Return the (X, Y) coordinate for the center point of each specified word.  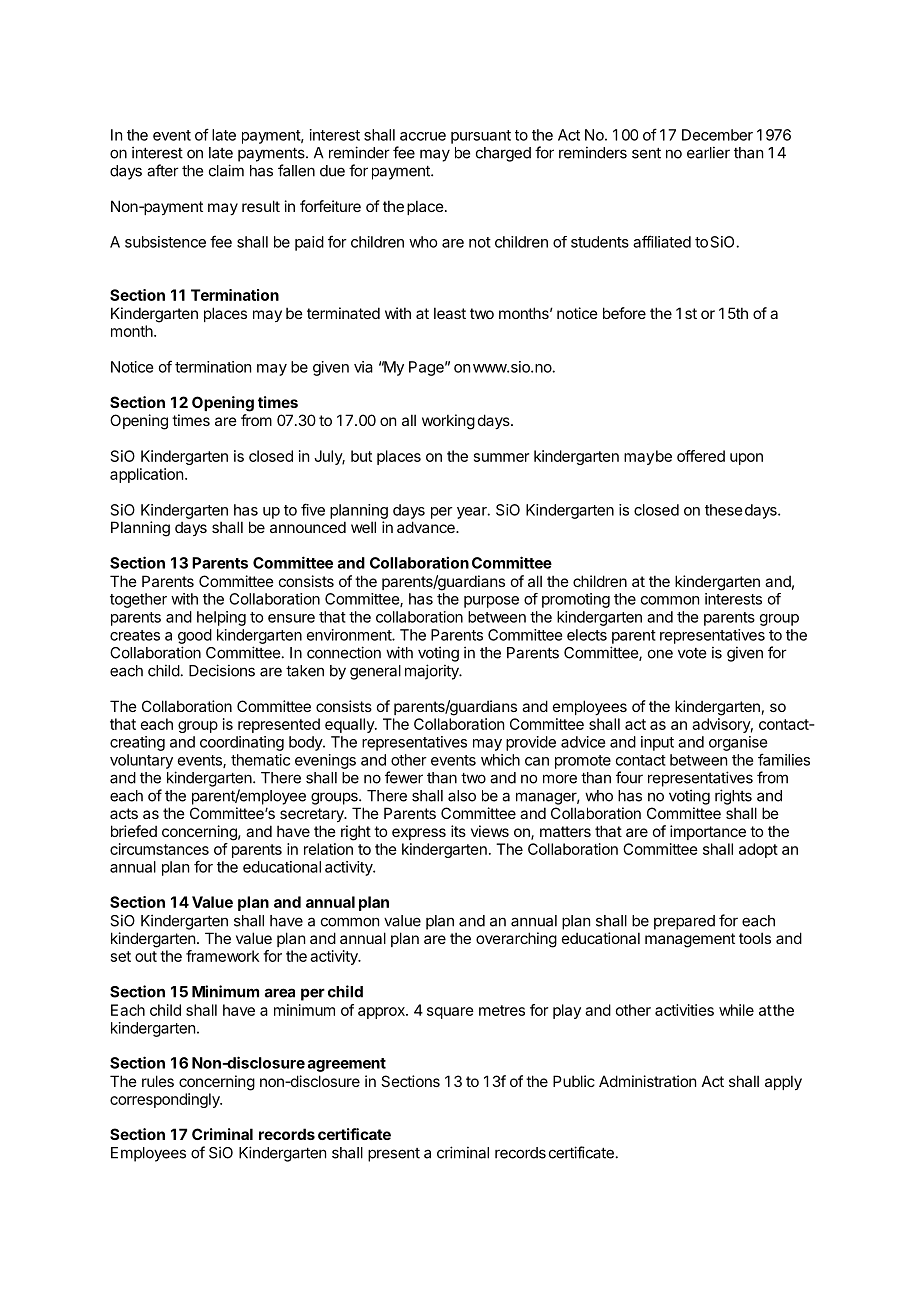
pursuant (481, 137)
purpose (491, 602)
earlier (708, 152)
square (450, 1013)
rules (158, 1081)
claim (226, 170)
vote (692, 653)
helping (221, 618)
